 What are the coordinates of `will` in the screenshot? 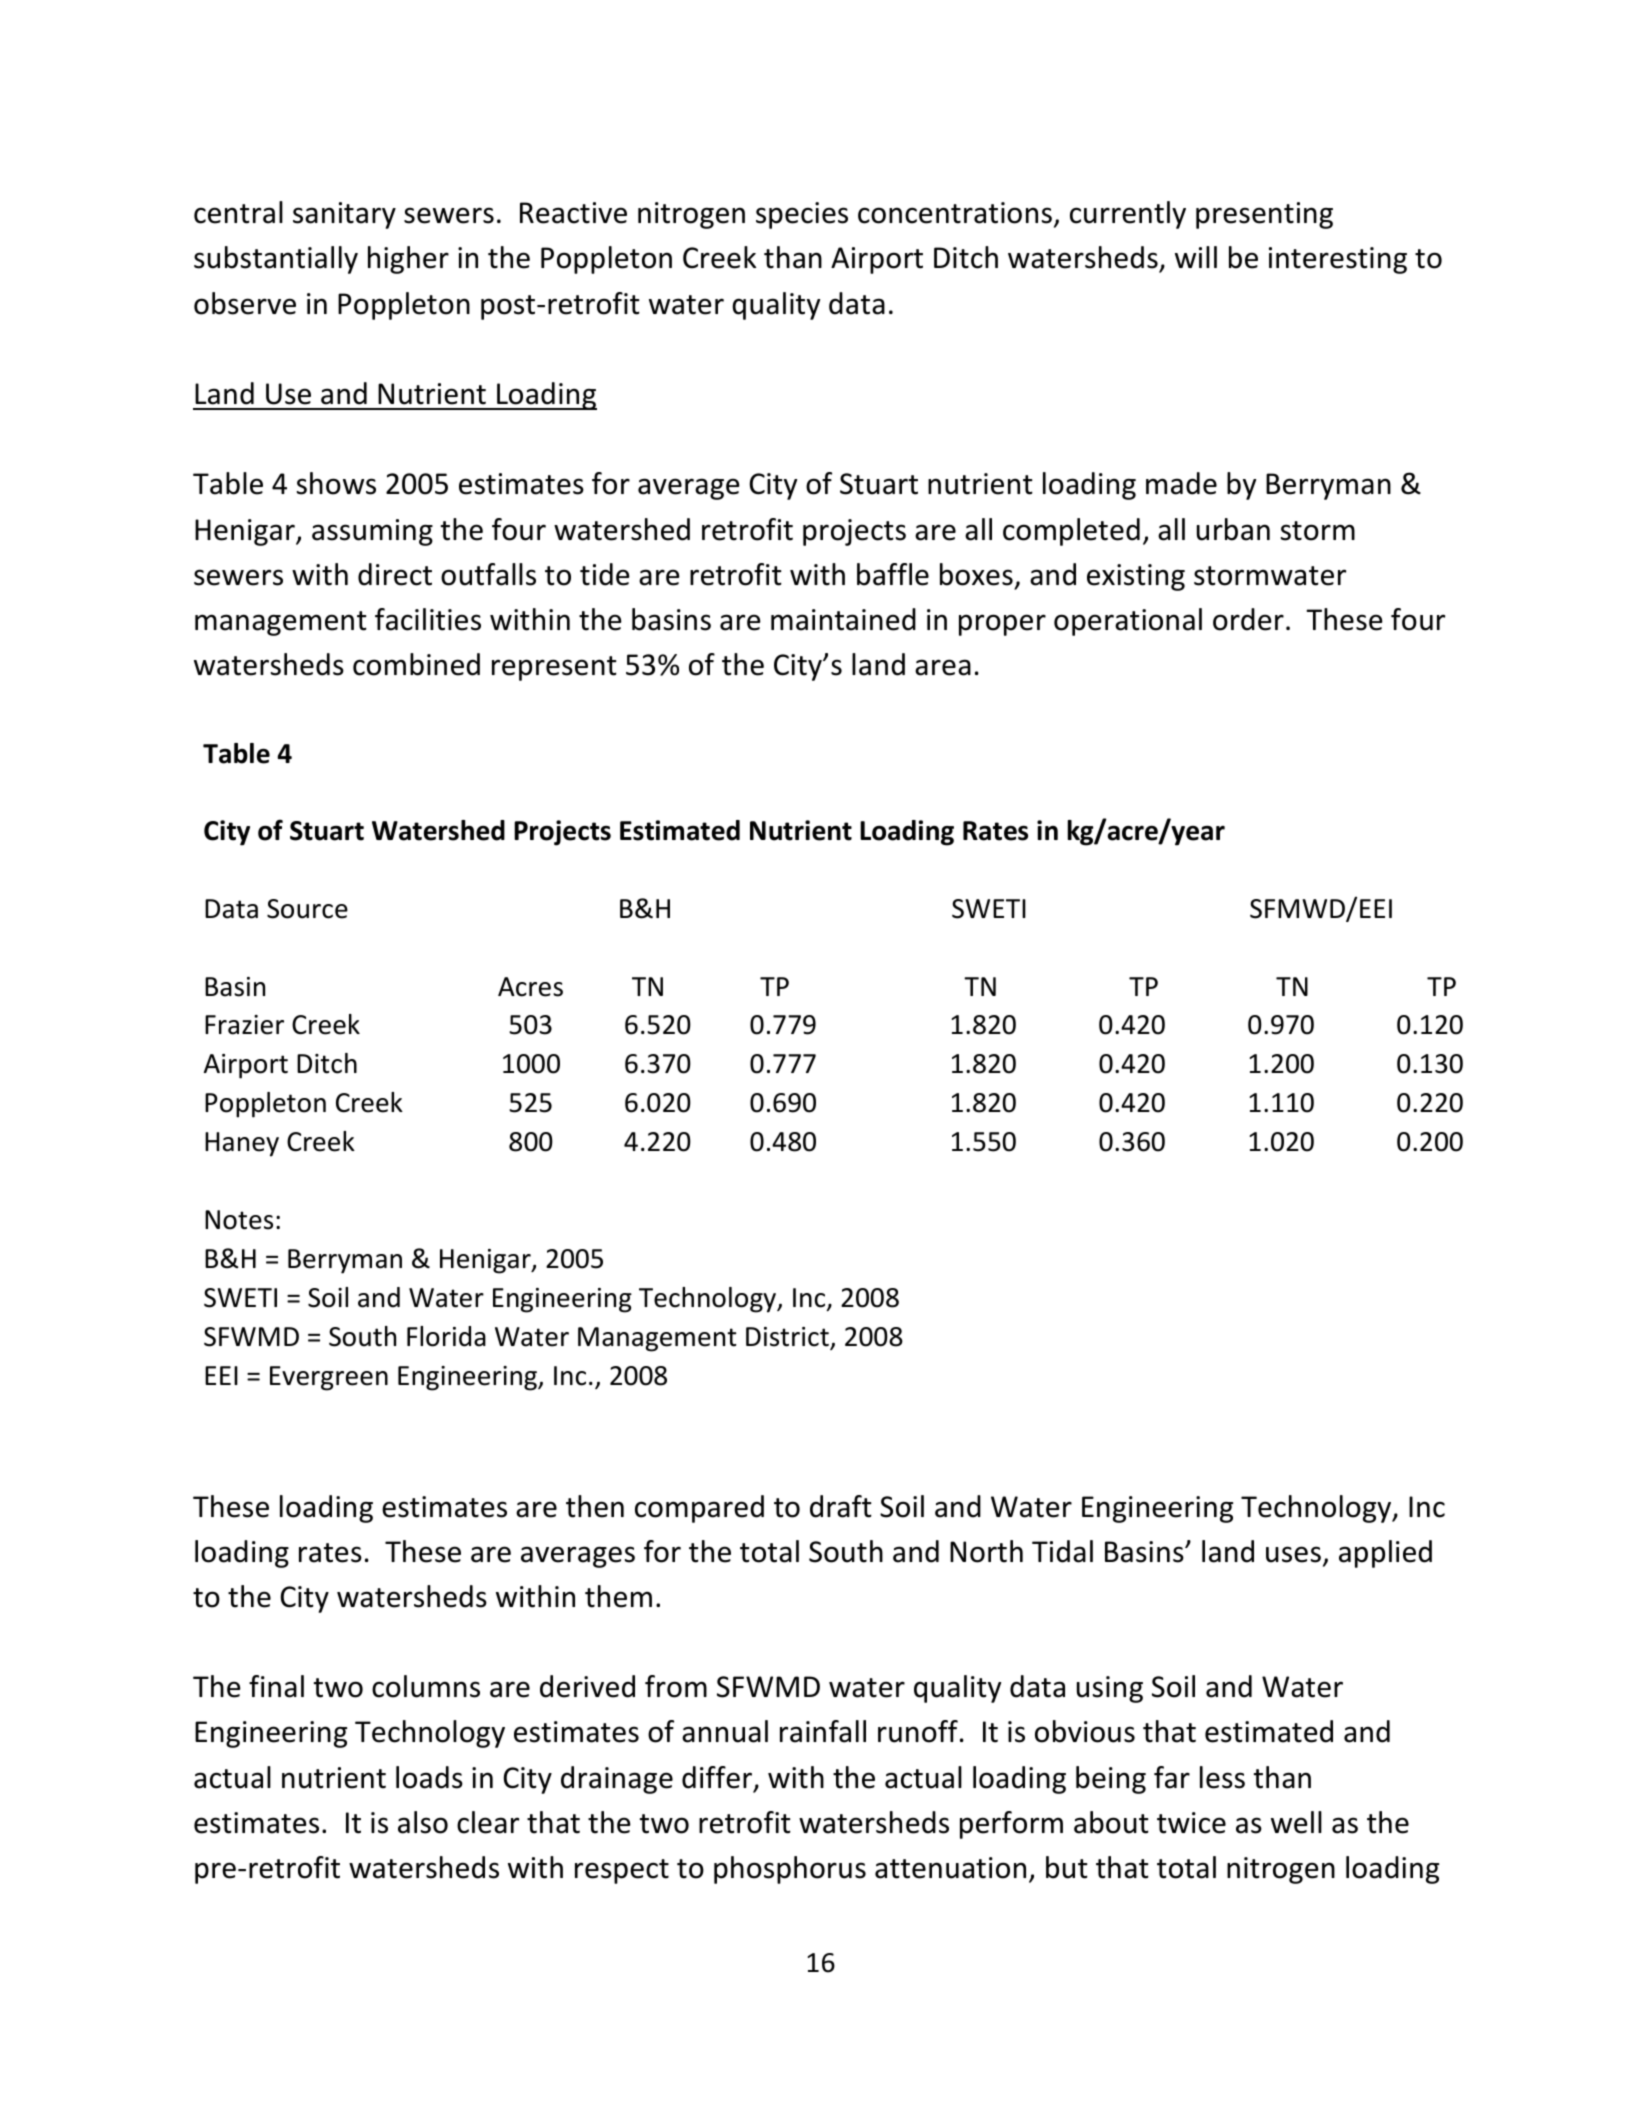 It's located at (1196, 257).
